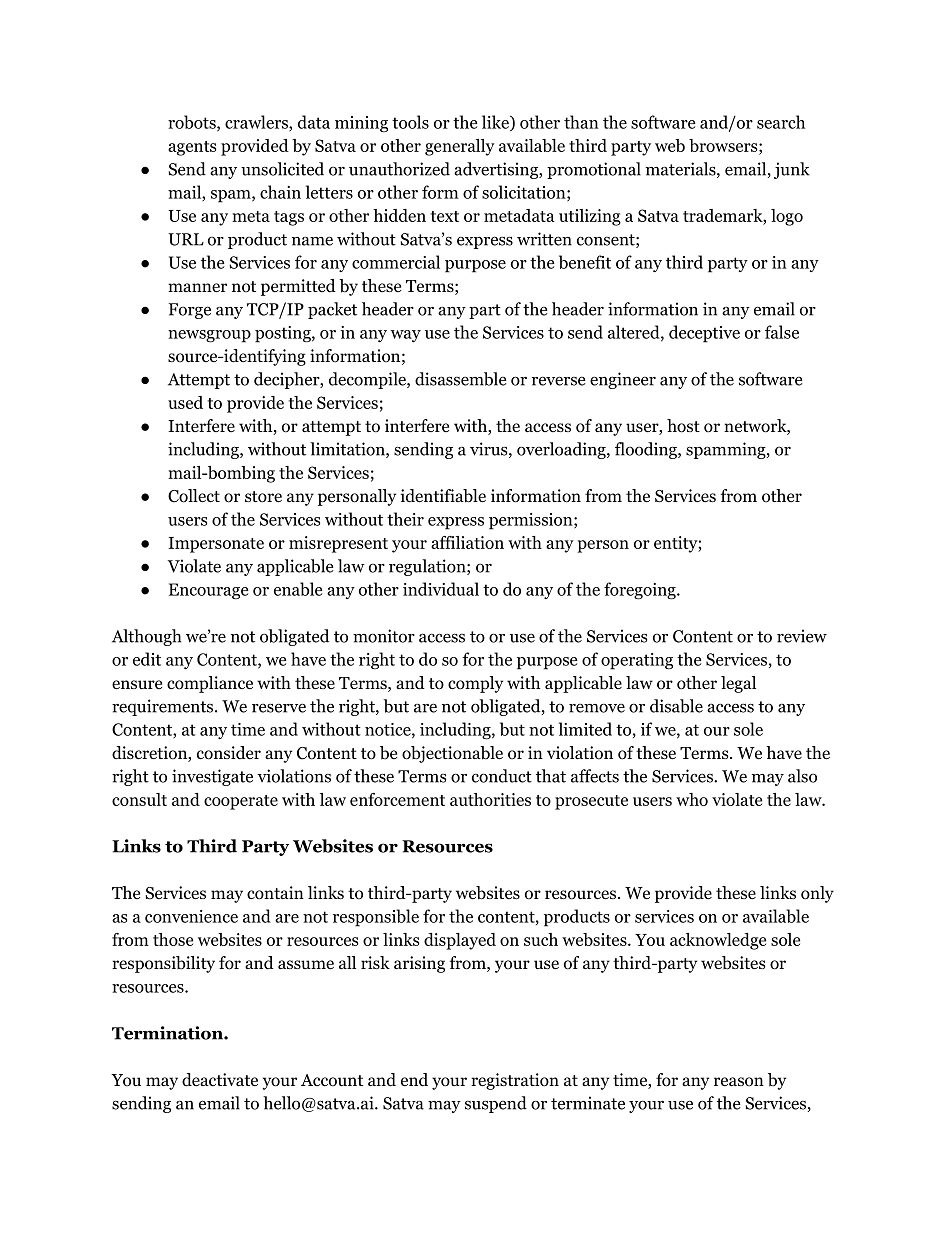  I want to click on who, so click(692, 799).
